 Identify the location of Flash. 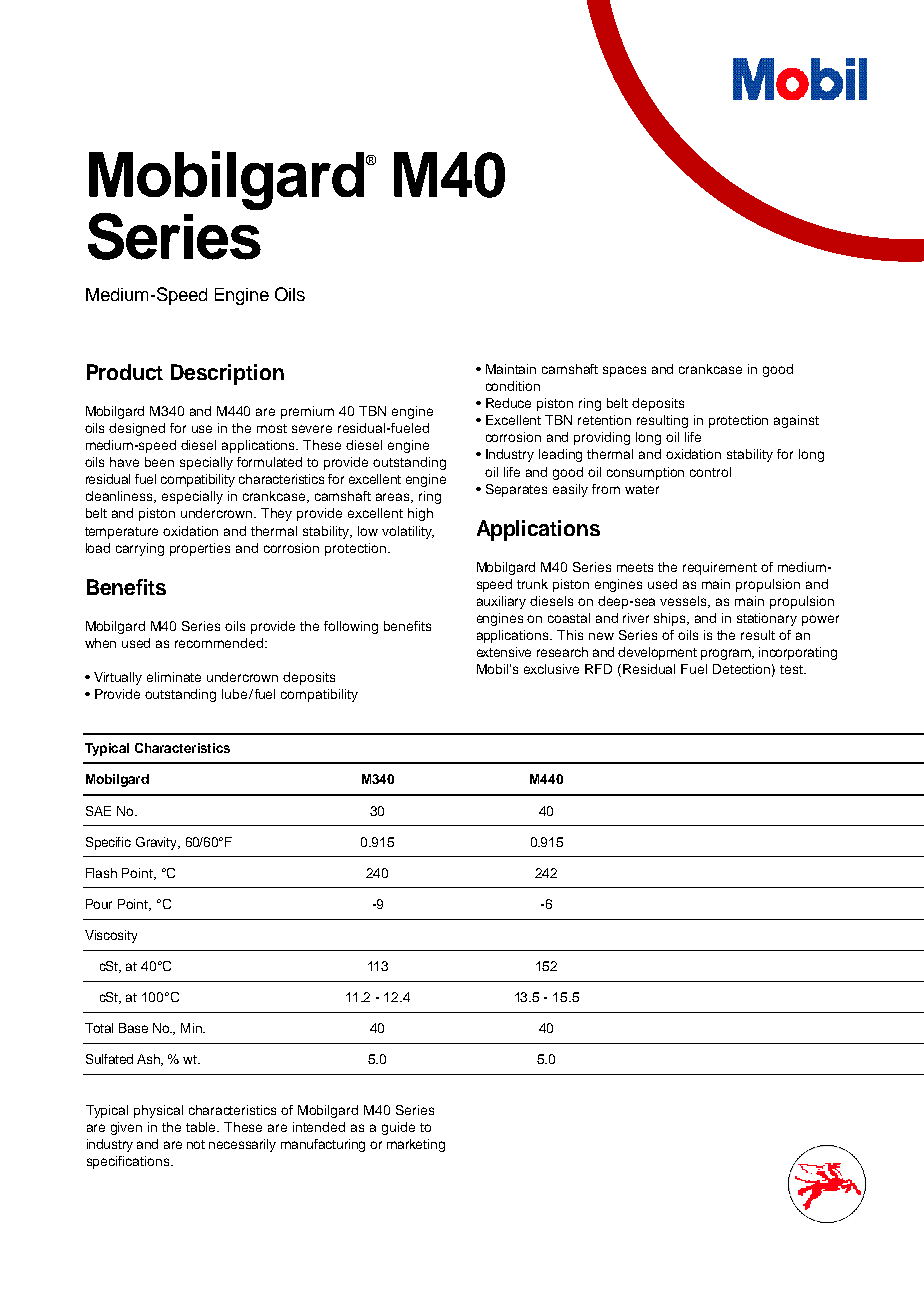
(101, 873).
